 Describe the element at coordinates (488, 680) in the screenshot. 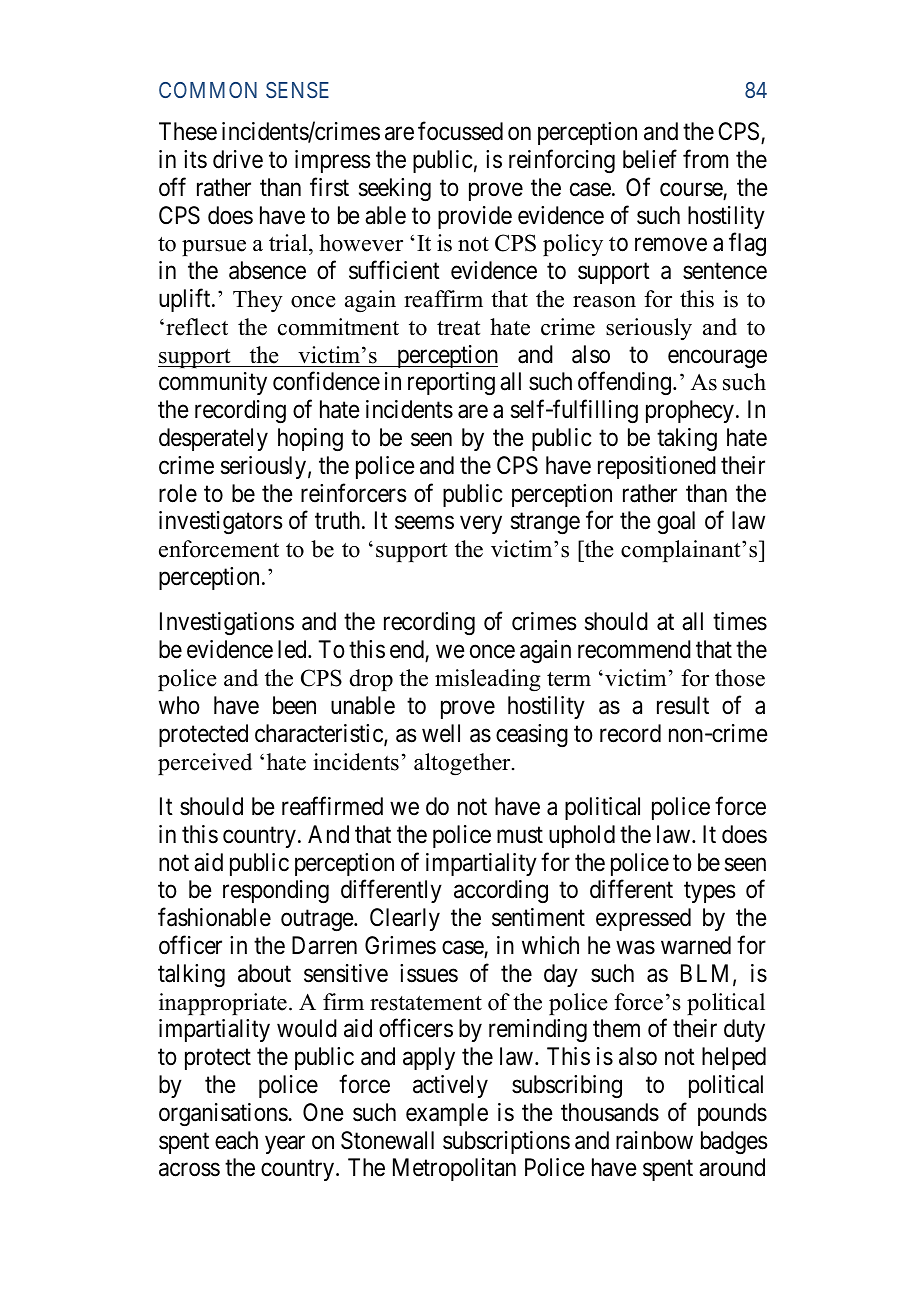

I see `misleading` at that location.
